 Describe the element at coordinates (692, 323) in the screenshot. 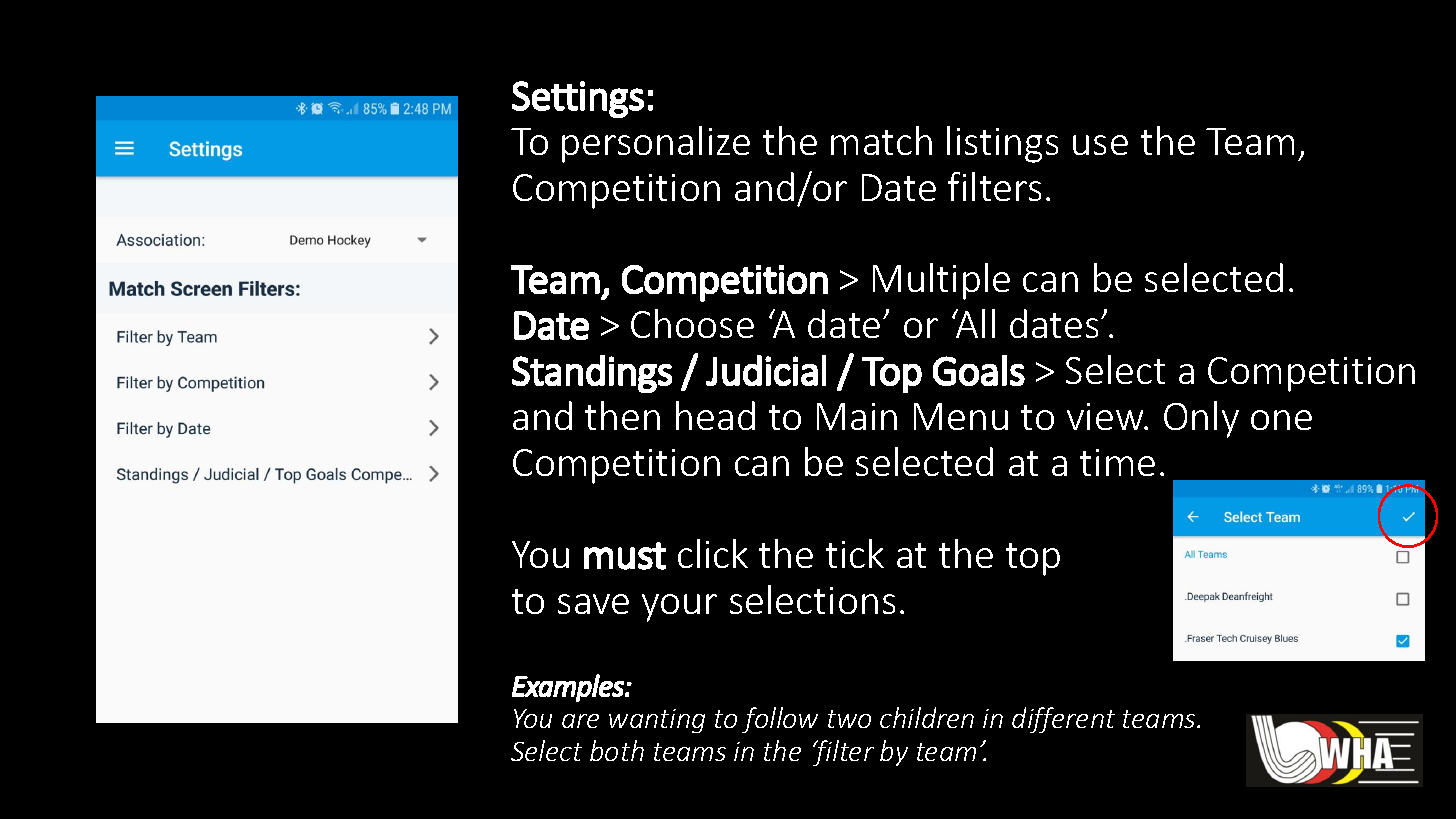

I see `Choose` at that location.
